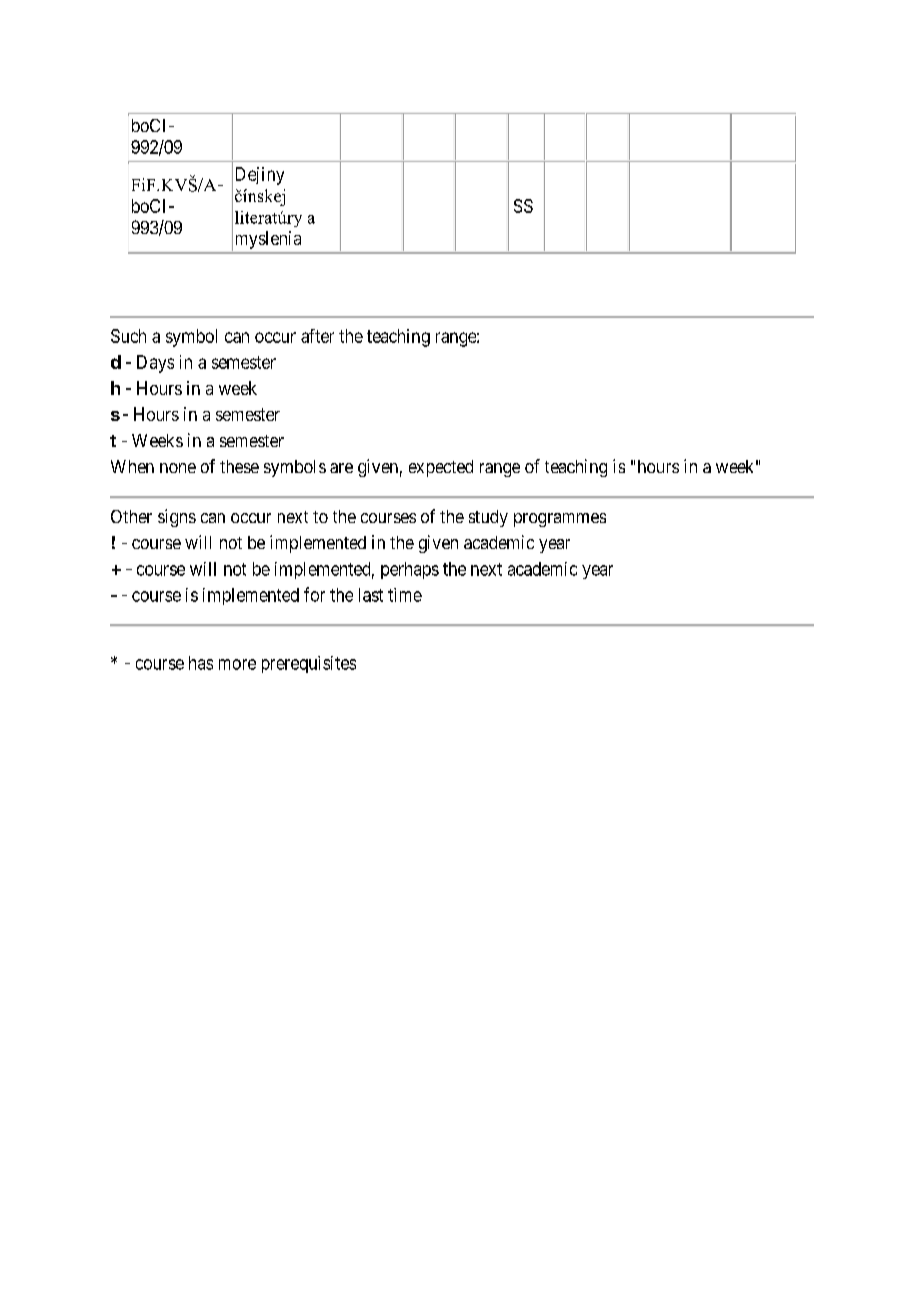 The height and width of the screenshot is (1308, 924). Describe the element at coordinates (201, 663) in the screenshot. I see `has` at that location.
